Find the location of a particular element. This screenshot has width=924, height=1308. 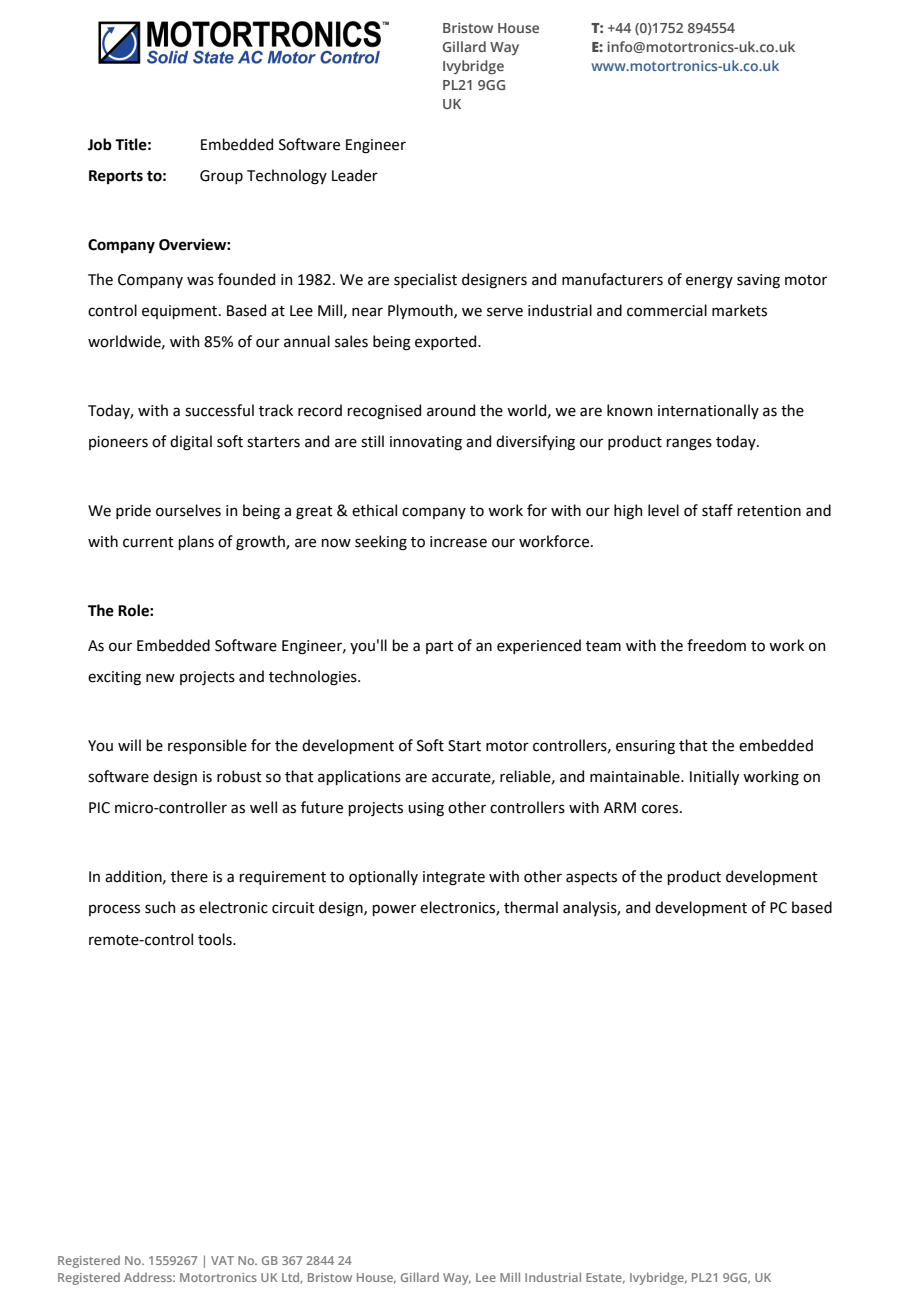

Leader is located at coordinates (355, 175).
